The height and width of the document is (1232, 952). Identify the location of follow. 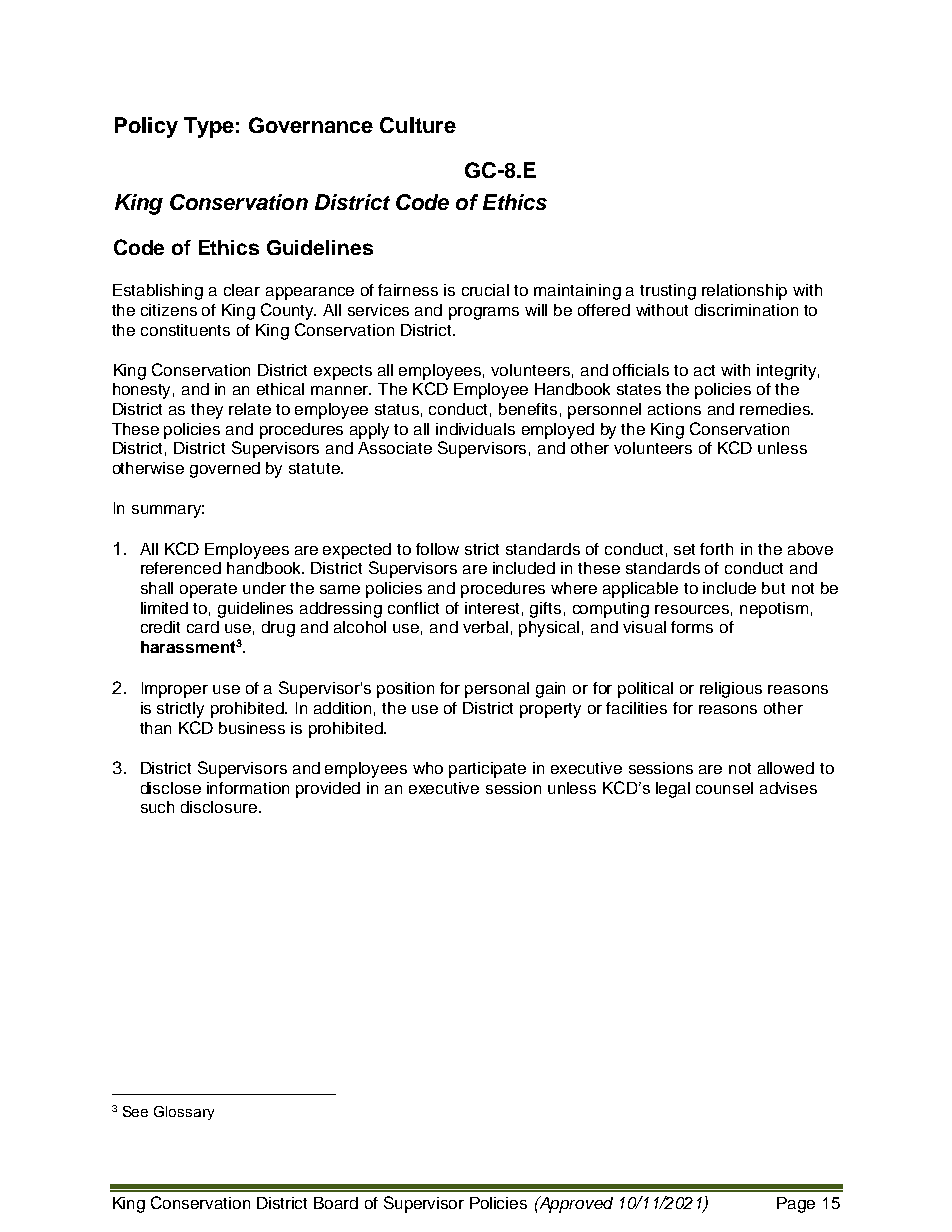
(437, 549).
